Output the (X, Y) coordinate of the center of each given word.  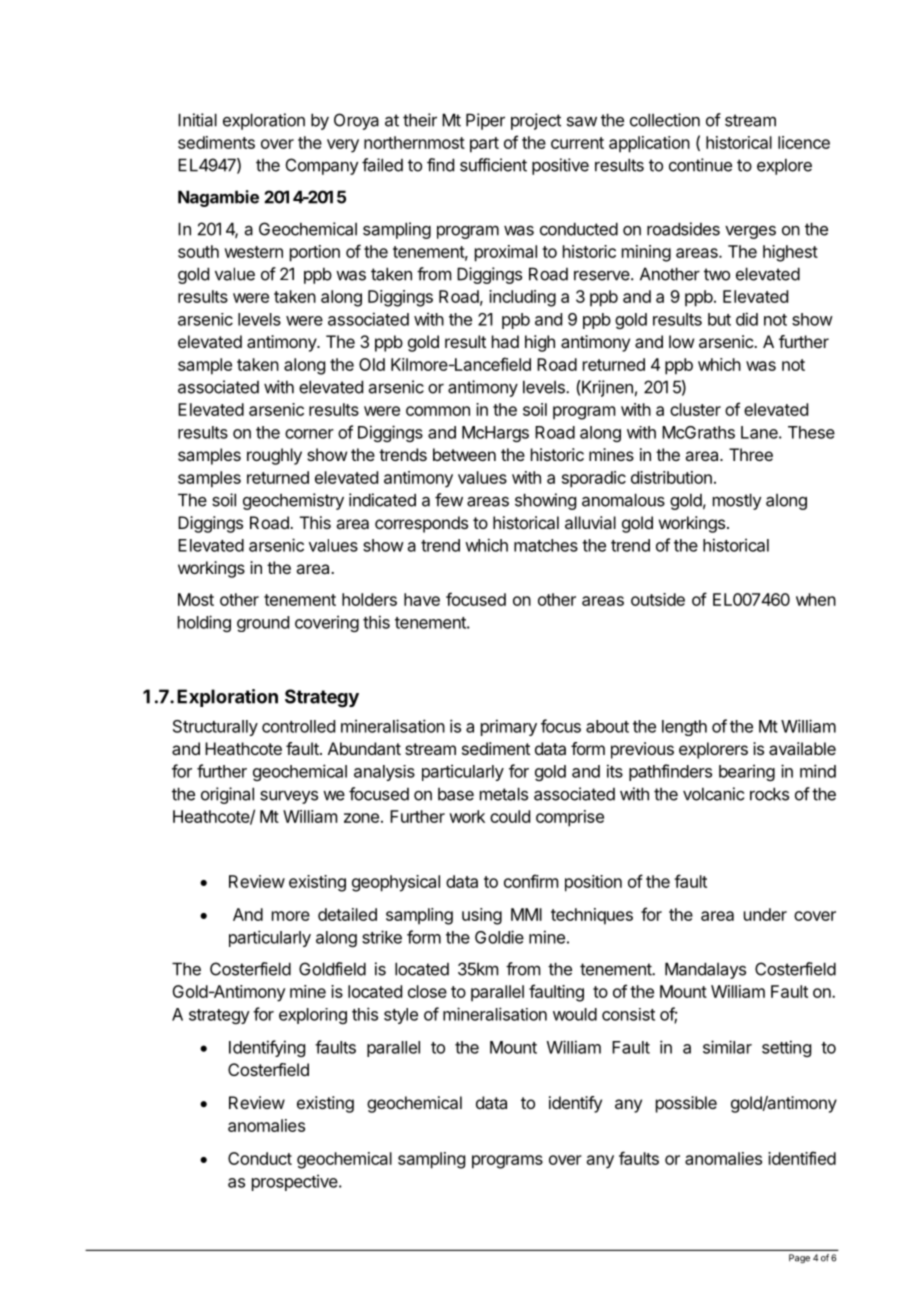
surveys (289, 797)
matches (546, 545)
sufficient (493, 165)
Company (322, 166)
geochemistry (293, 501)
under (765, 914)
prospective (296, 1182)
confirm (531, 881)
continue (700, 165)
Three (751, 454)
